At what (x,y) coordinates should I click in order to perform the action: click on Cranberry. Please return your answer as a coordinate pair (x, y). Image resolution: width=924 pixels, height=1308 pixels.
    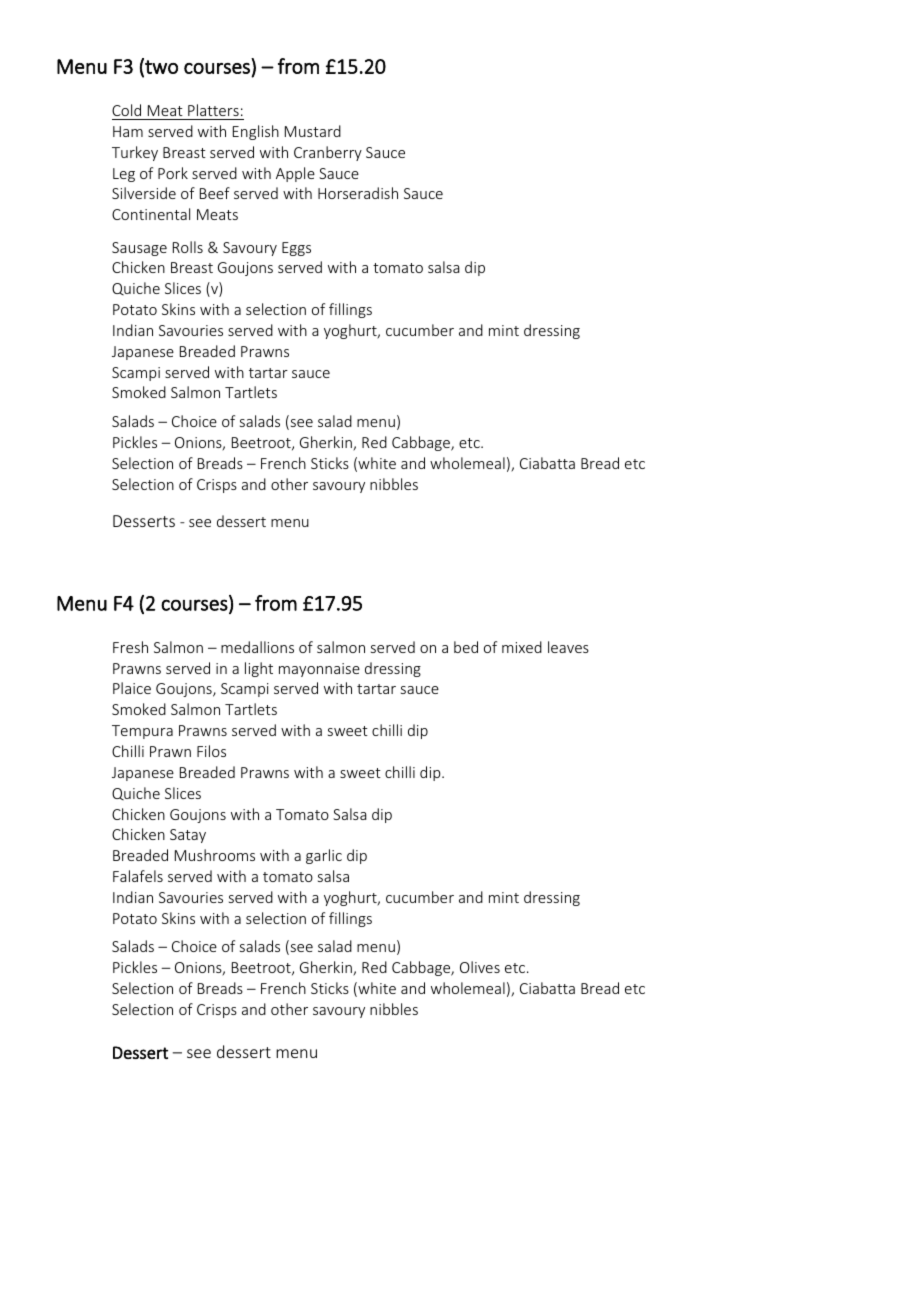
    Looking at the image, I should click on (328, 153).
